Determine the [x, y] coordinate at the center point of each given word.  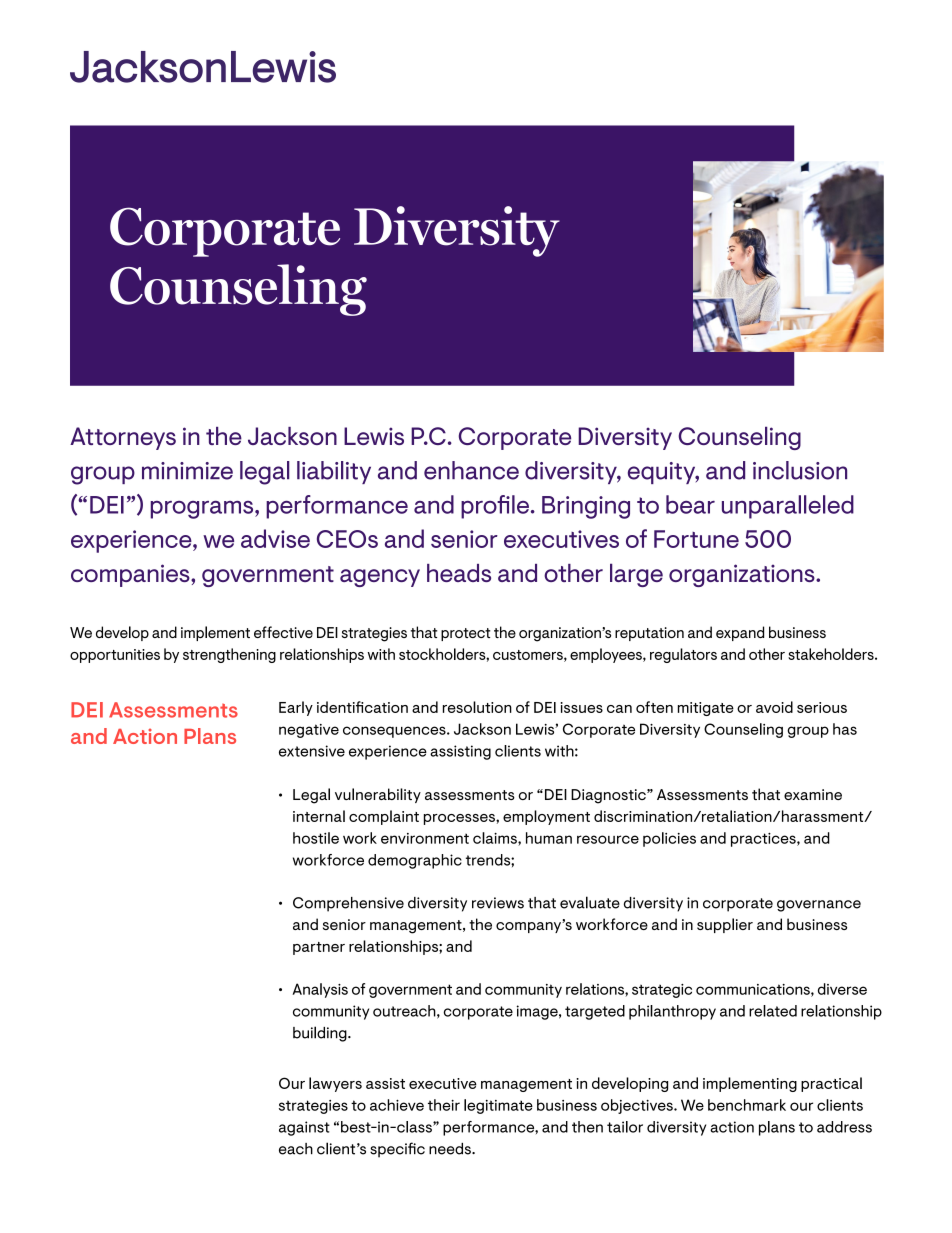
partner [319, 948]
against [304, 1128]
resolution [477, 707]
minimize [187, 471]
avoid [774, 707]
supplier [725, 925]
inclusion [800, 470]
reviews [498, 903]
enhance [471, 470]
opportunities [115, 656]
